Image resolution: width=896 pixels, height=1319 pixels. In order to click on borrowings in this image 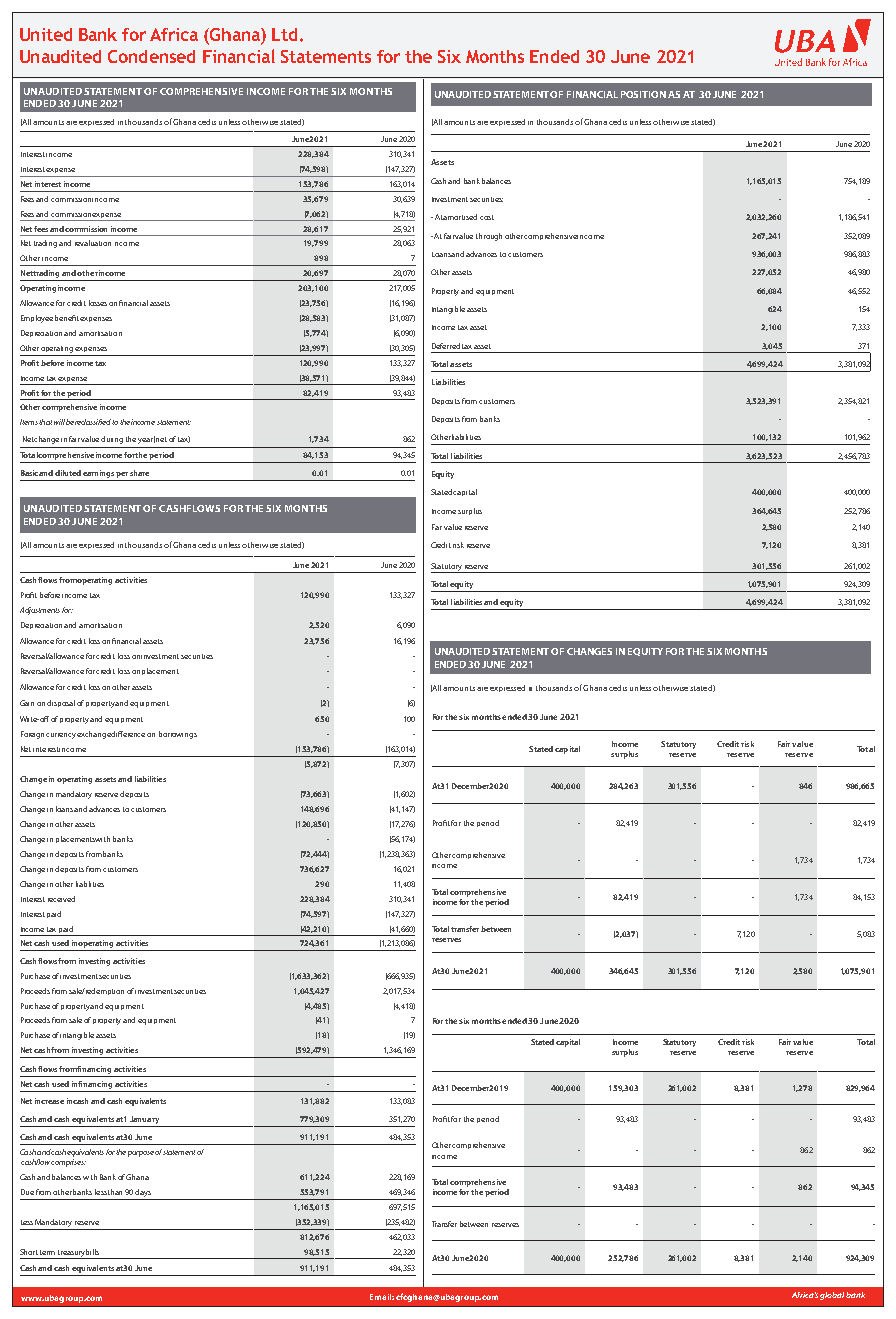, I will do `click(178, 735)`.
